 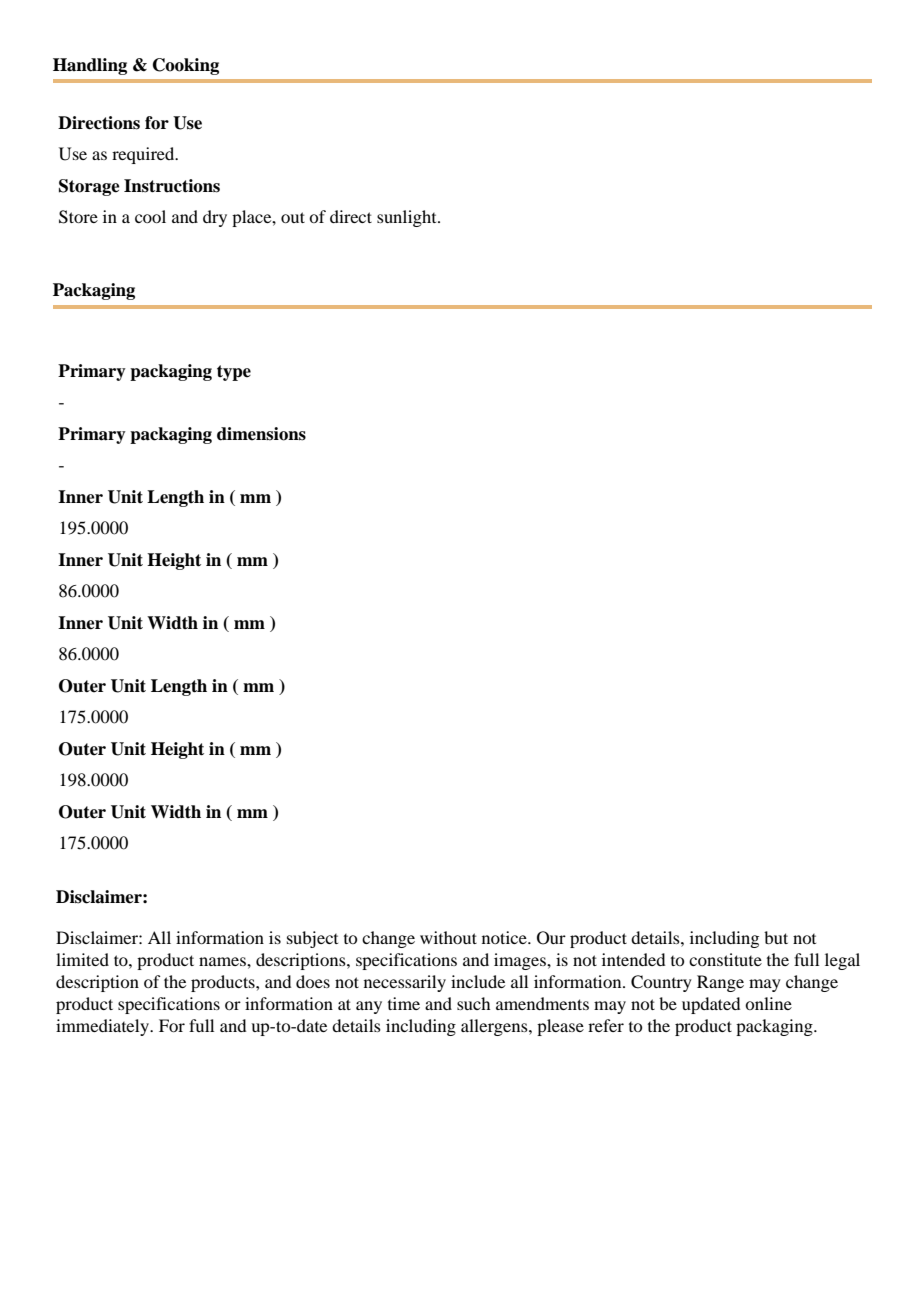 I want to click on Instructions, so click(x=172, y=186).
